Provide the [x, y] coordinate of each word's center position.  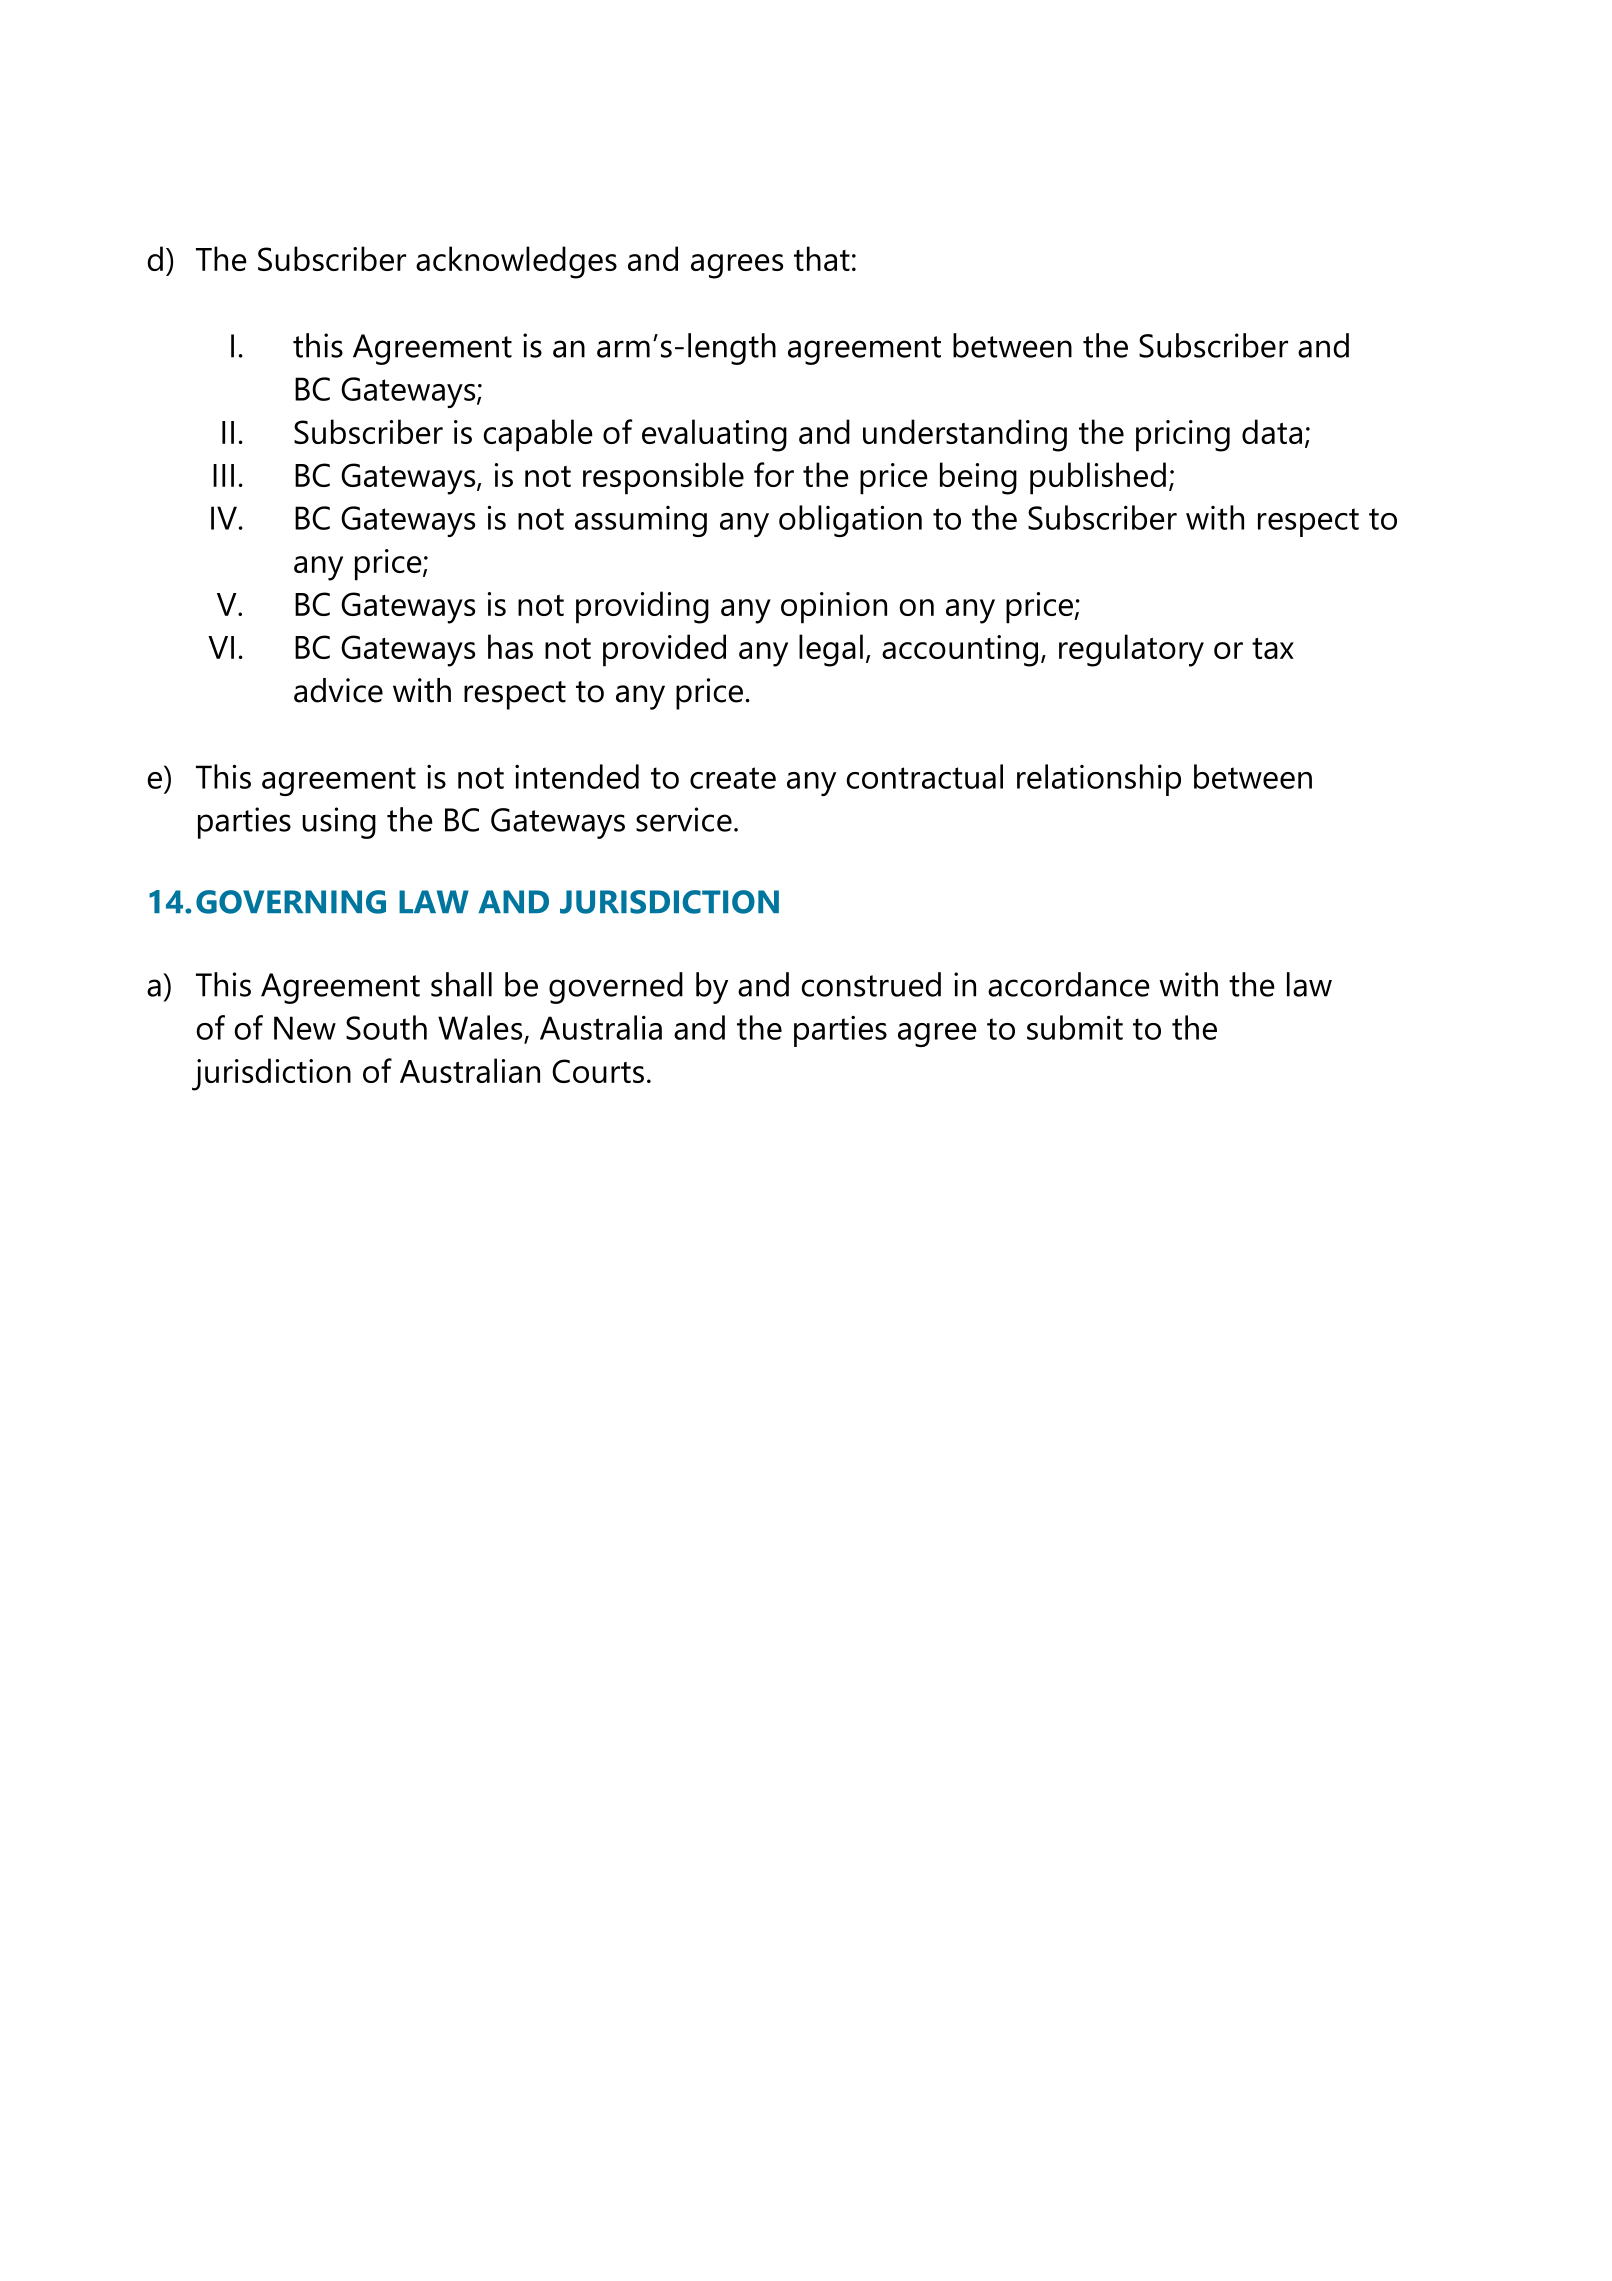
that [822, 258]
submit [1075, 1027]
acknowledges [516, 262]
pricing [1183, 436]
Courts [598, 1071]
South [386, 1027]
